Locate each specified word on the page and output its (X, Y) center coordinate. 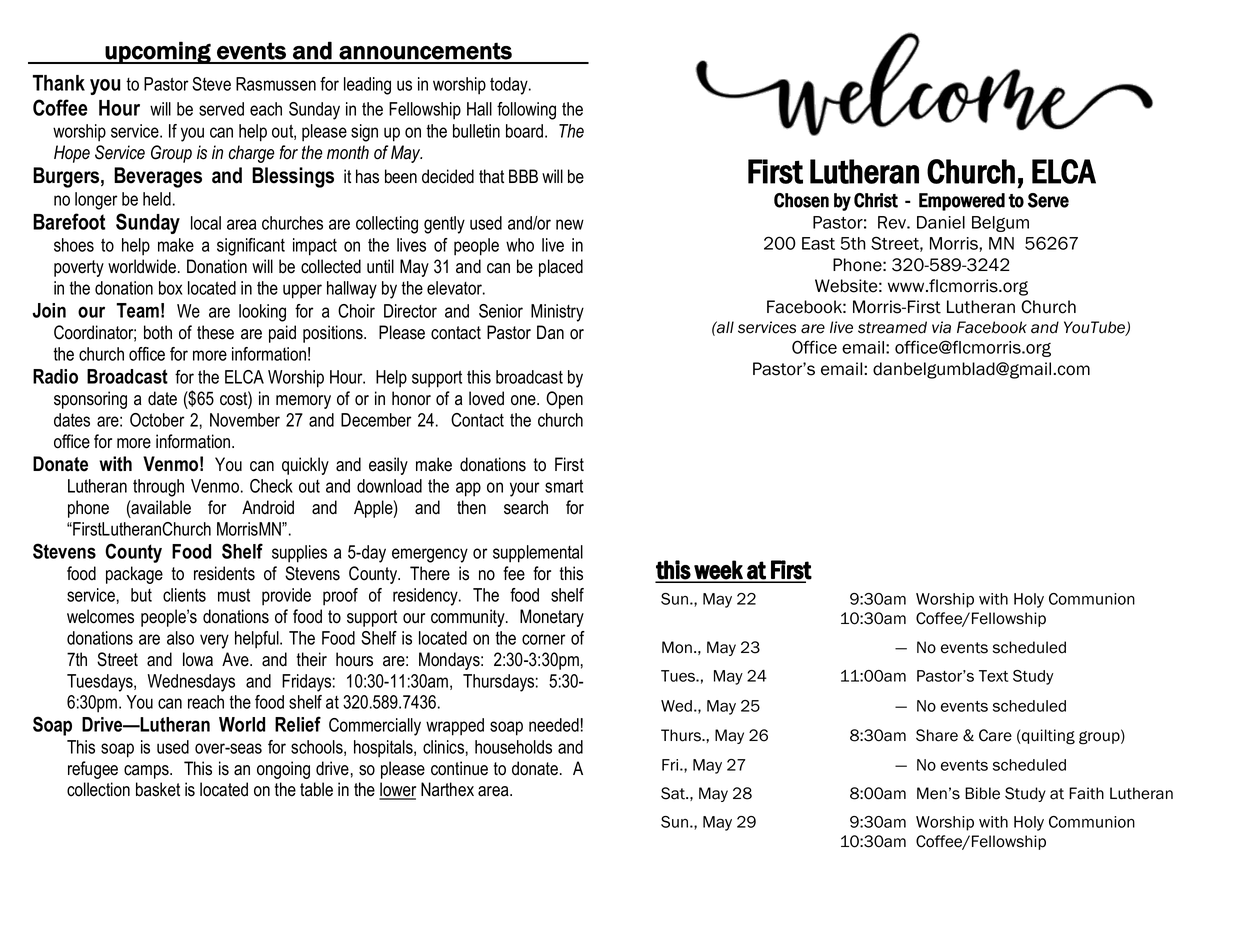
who (520, 245)
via (941, 327)
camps (147, 772)
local (206, 223)
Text (994, 676)
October (157, 420)
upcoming (158, 52)
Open (564, 400)
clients (184, 595)
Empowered (962, 202)
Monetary (552, 618)
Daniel (941, 222)
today (510, 86)
